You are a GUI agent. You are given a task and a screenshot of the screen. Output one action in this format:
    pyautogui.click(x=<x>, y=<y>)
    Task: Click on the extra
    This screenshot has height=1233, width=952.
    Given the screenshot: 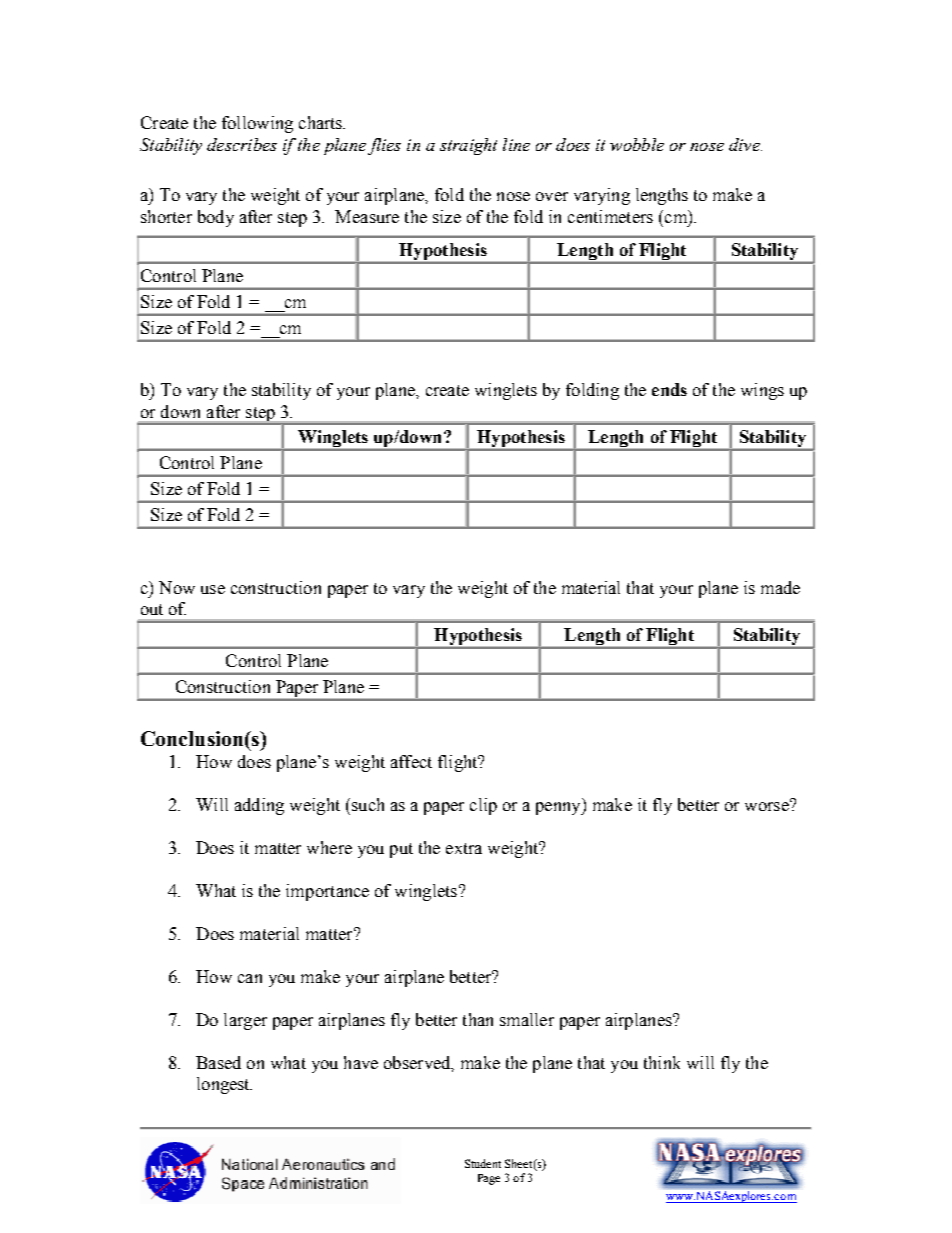 What is the action you would take?
    pyautogui.click(x=464, y=848)
